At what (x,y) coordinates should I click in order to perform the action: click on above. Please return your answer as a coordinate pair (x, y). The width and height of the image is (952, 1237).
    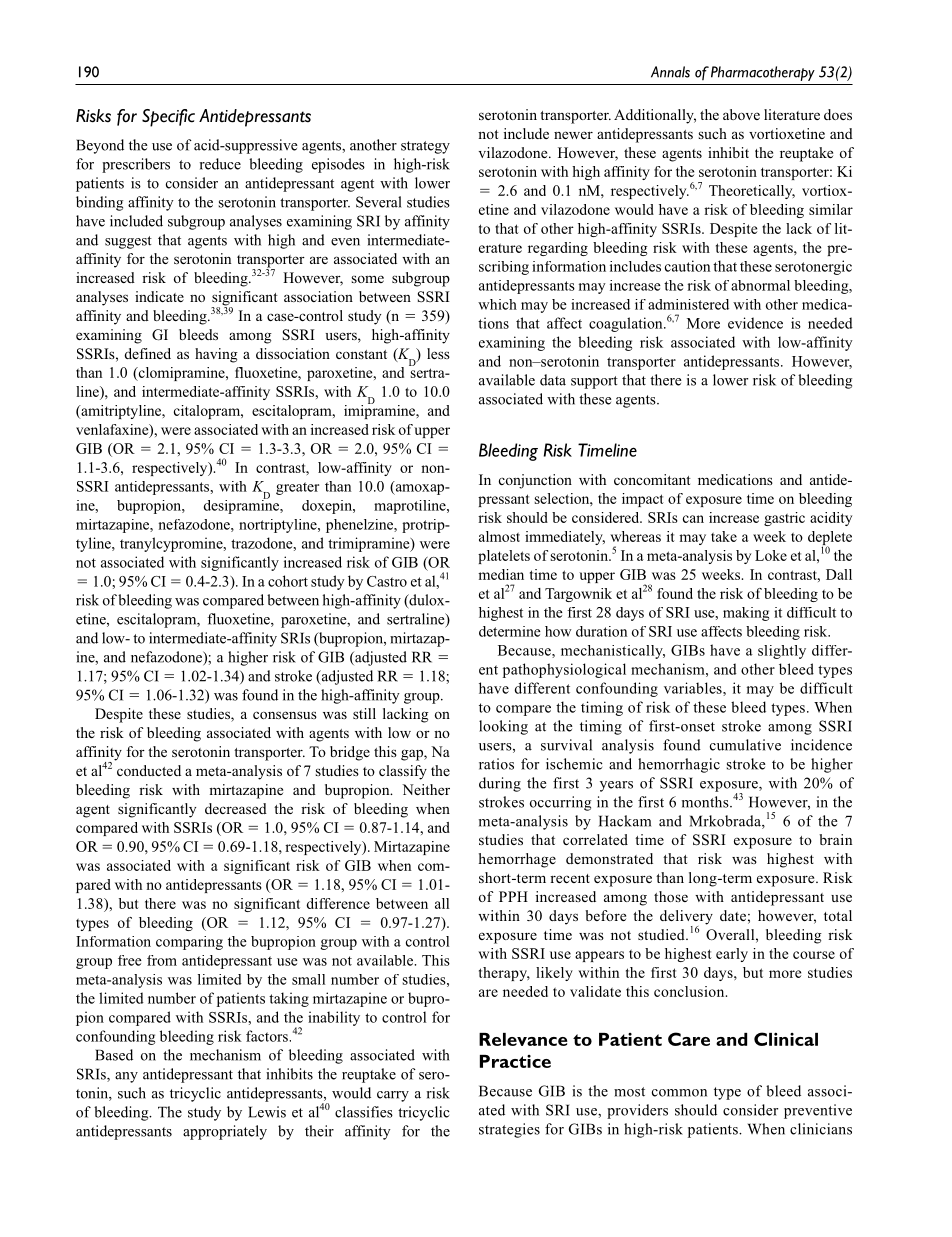
    Looking at the image, I should click on (741, 114).
